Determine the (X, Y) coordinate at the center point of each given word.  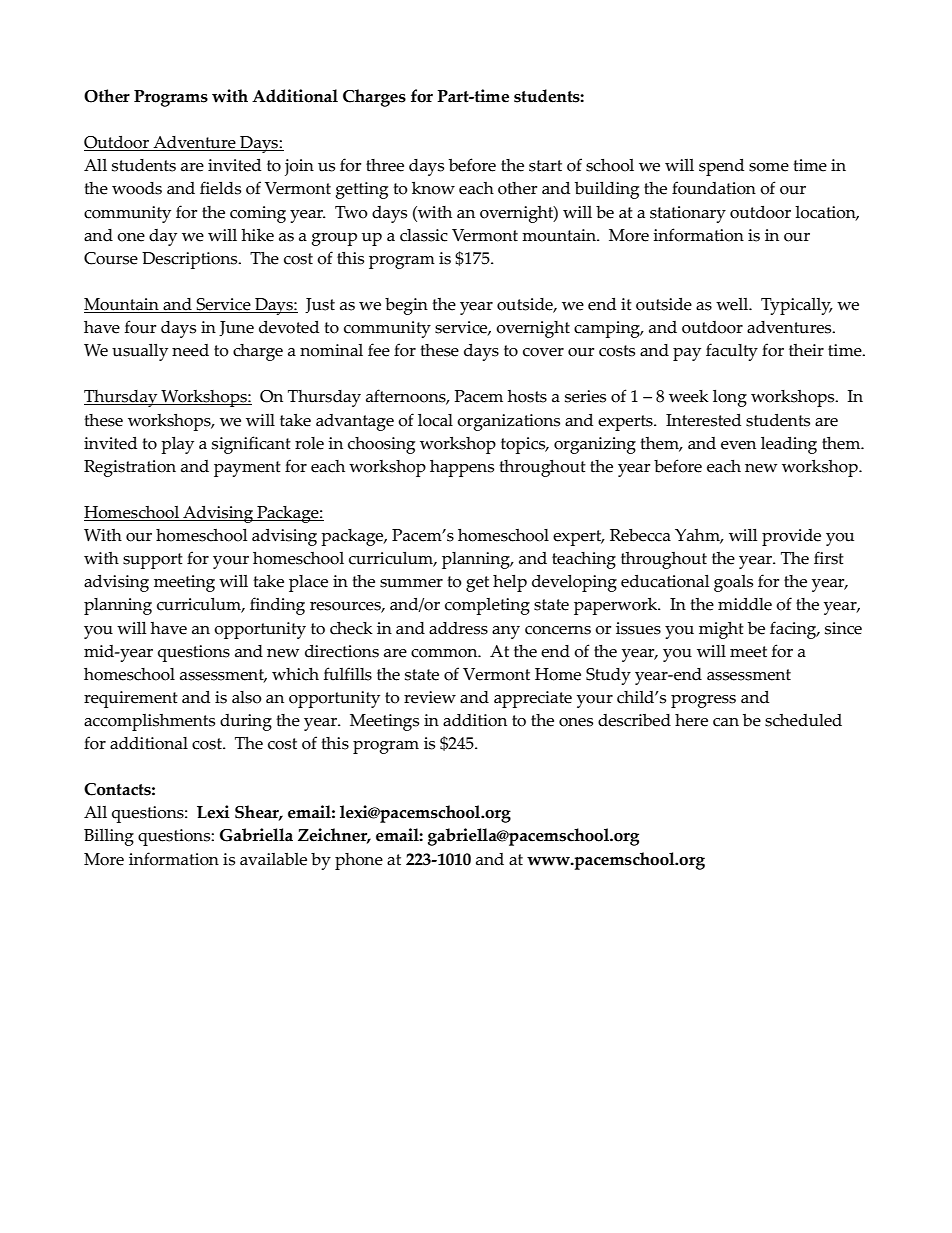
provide (791, 537)
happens (462, 468)
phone (359, 861)
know (433, 188)
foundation (714, 188)
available (273, 859)
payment (247, 469)
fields (220, 188)
